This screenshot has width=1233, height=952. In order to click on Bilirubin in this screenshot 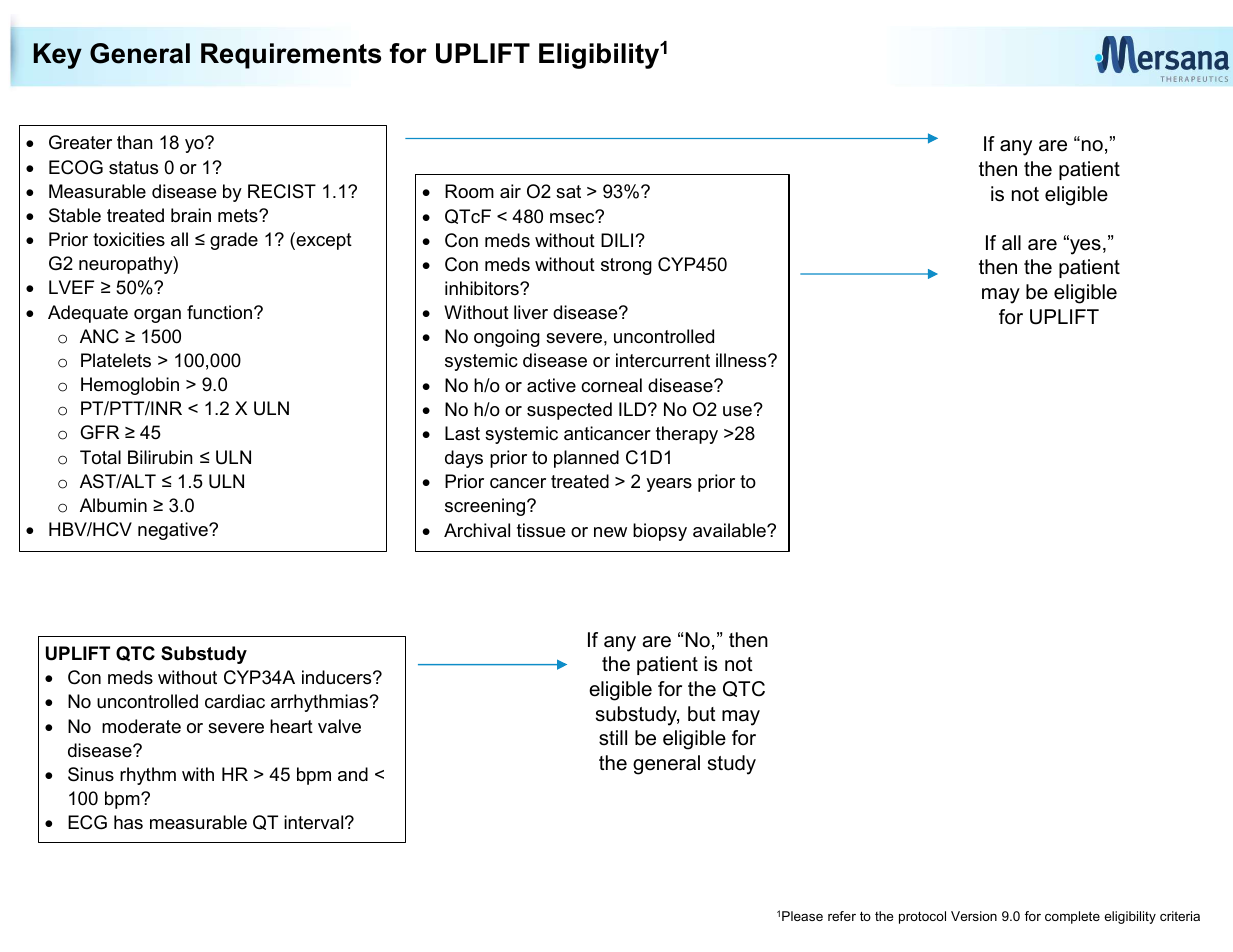, I will do `click(160, 457)`.
